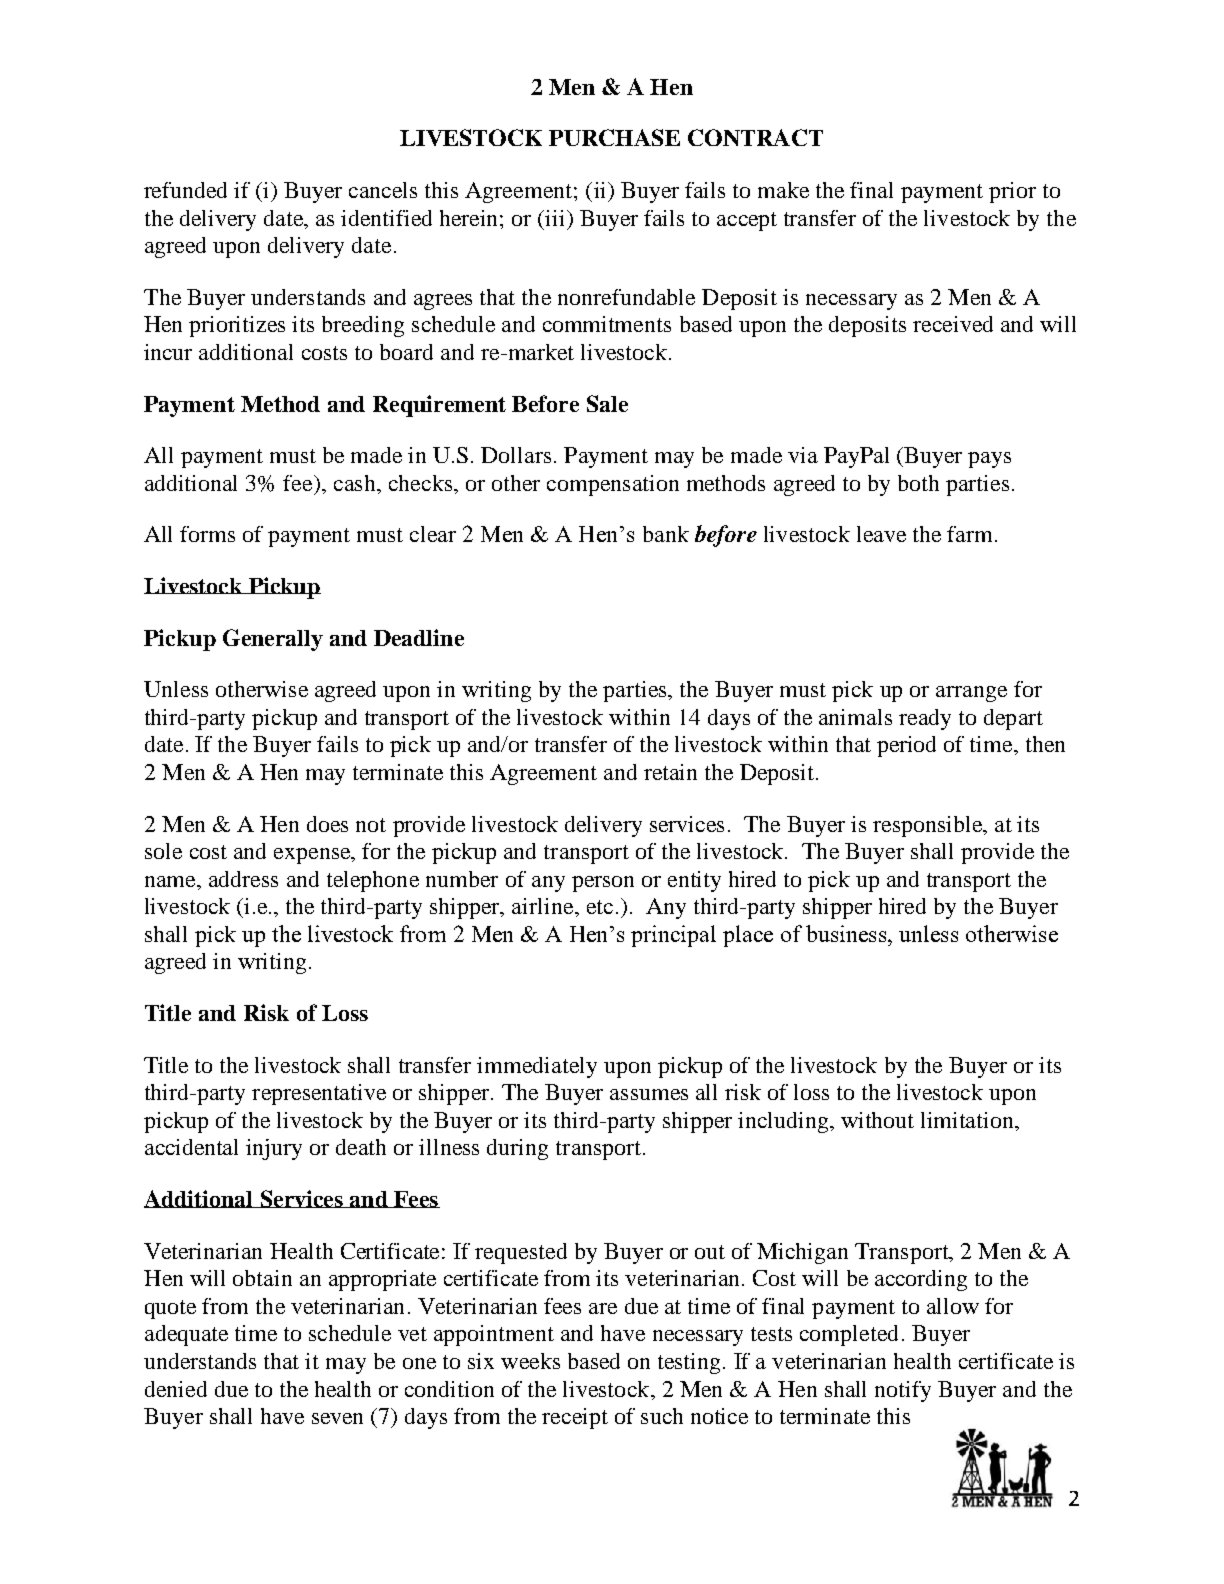 This page has width=1224, height=1584. What do you see at coordinates (274, 1149) in the page?
I see `injury` at bounding box center [274, 1149].
